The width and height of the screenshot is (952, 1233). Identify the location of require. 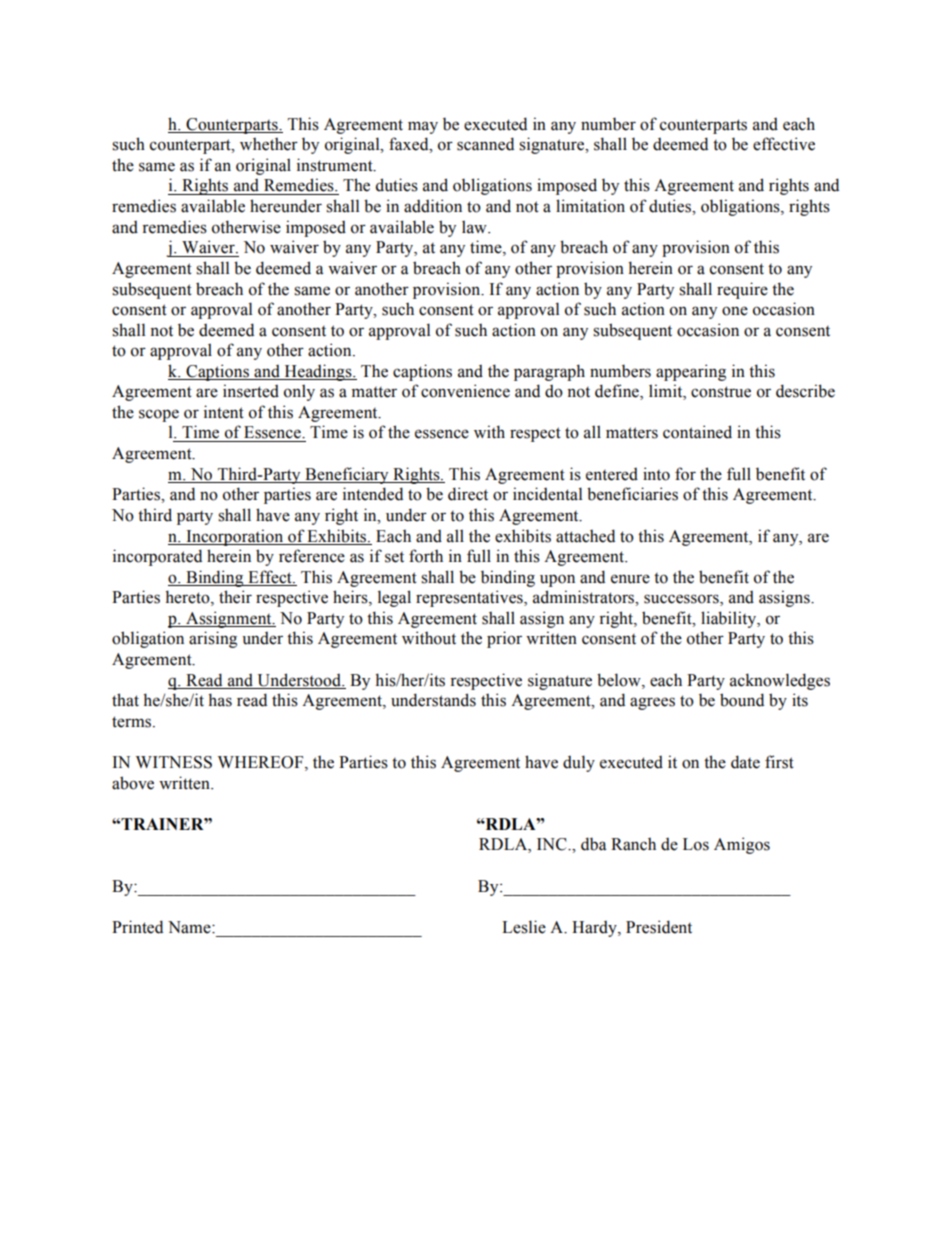
(742, 290).
